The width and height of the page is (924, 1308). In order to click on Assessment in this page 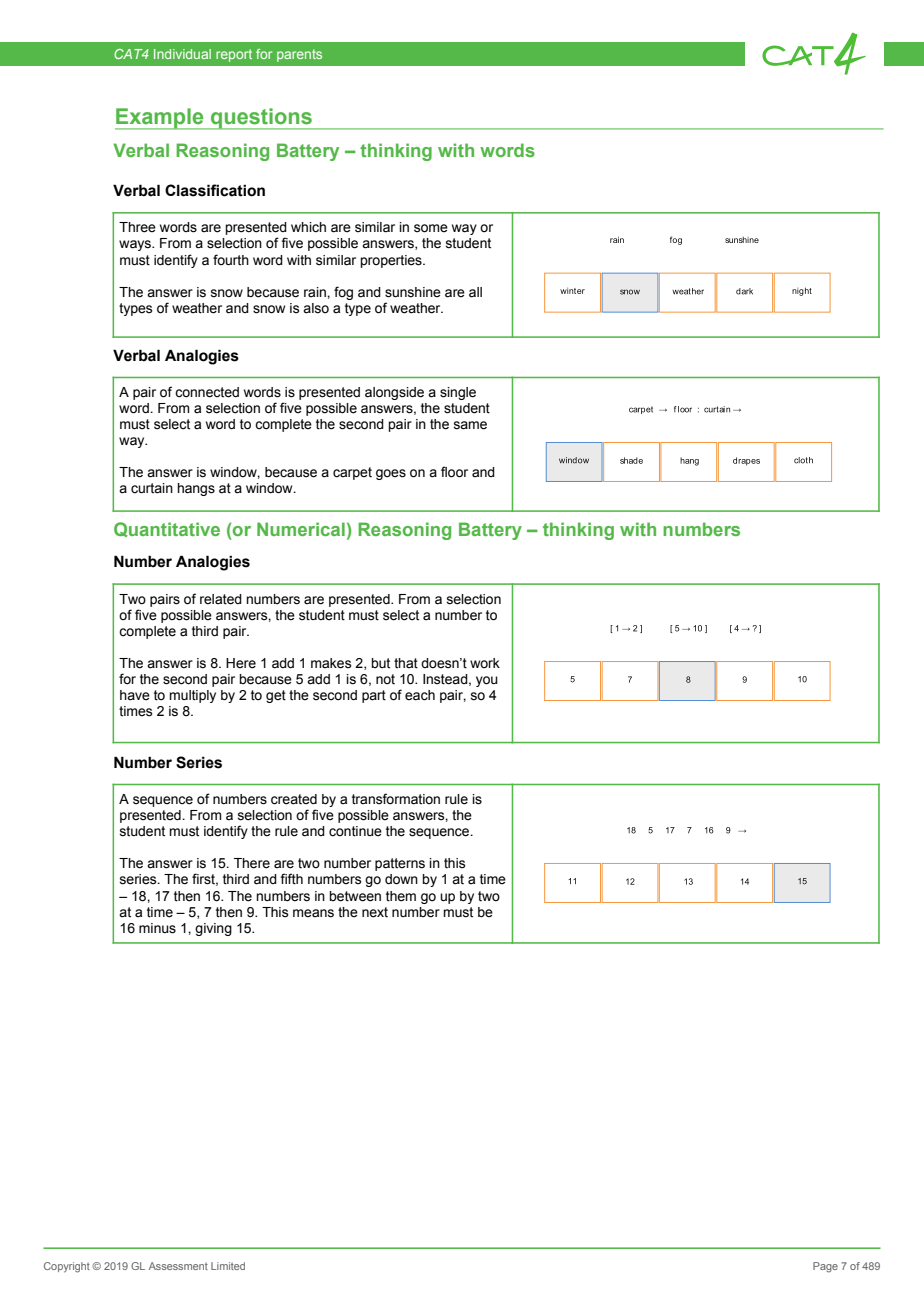, I will do `click(178, 1266)`.
